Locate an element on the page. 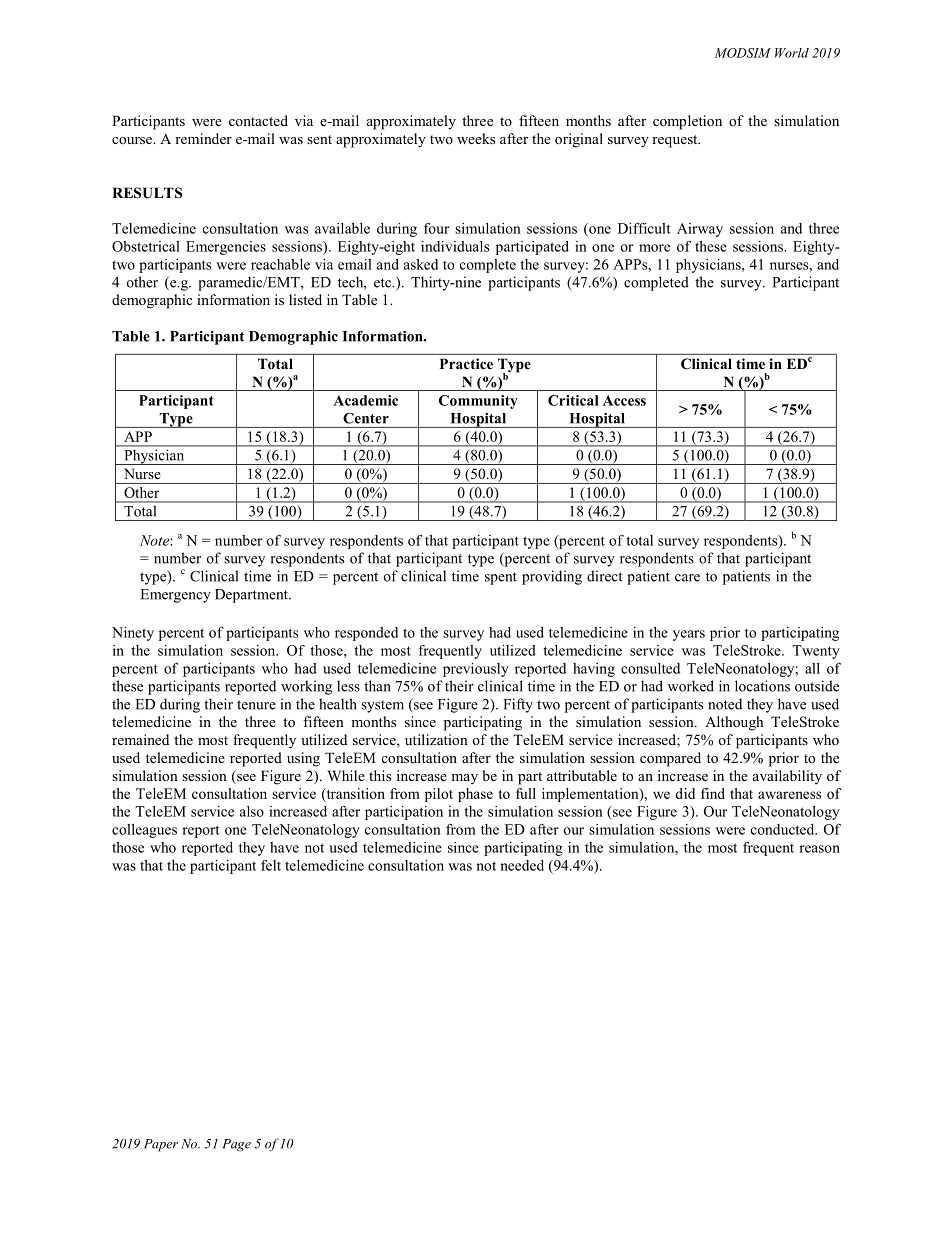 Image resolution: width=952 pixels, height=1233 pixels. care is located at coordinates (687, 578).
